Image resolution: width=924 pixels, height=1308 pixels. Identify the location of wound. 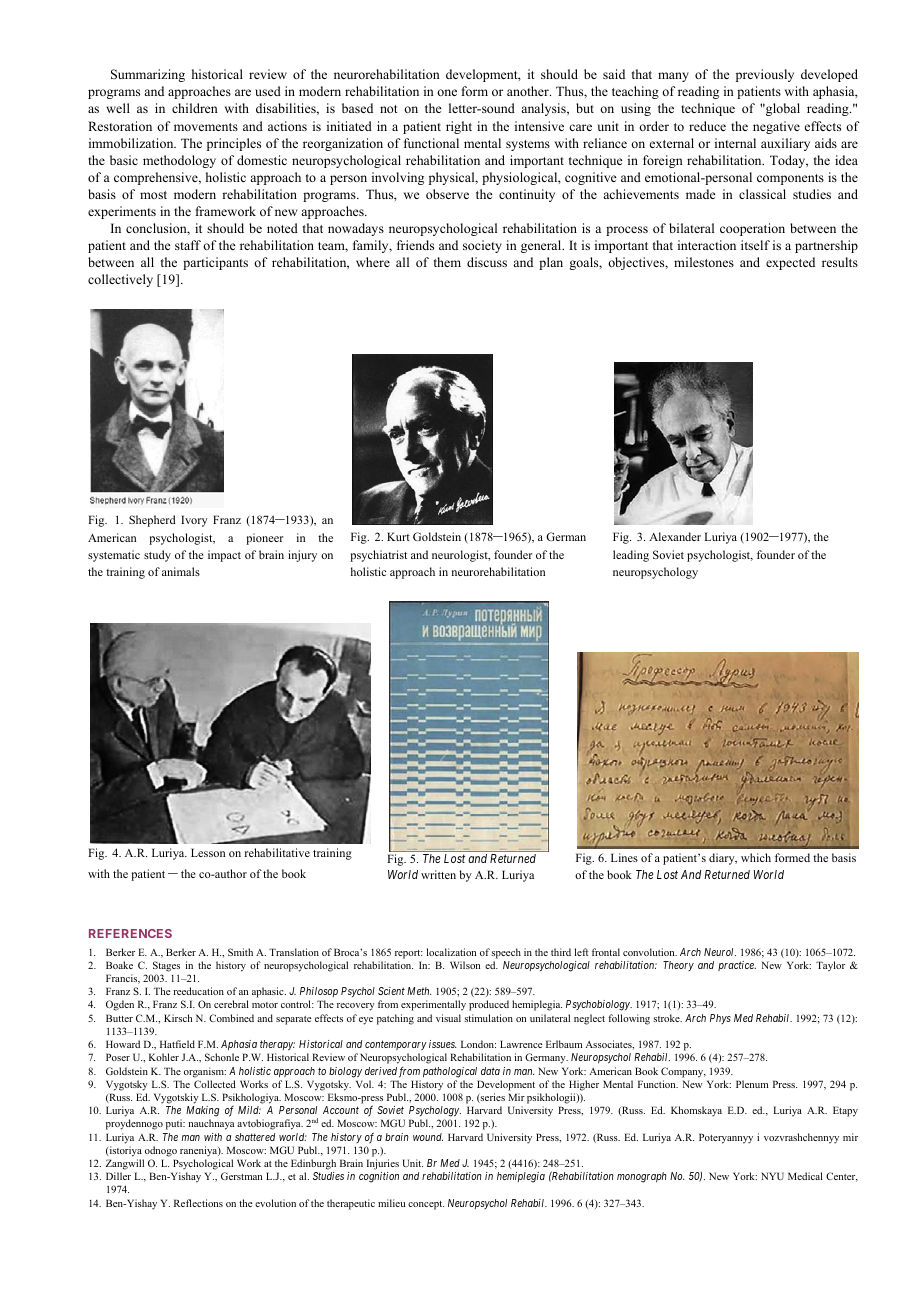
(428, 1137).
